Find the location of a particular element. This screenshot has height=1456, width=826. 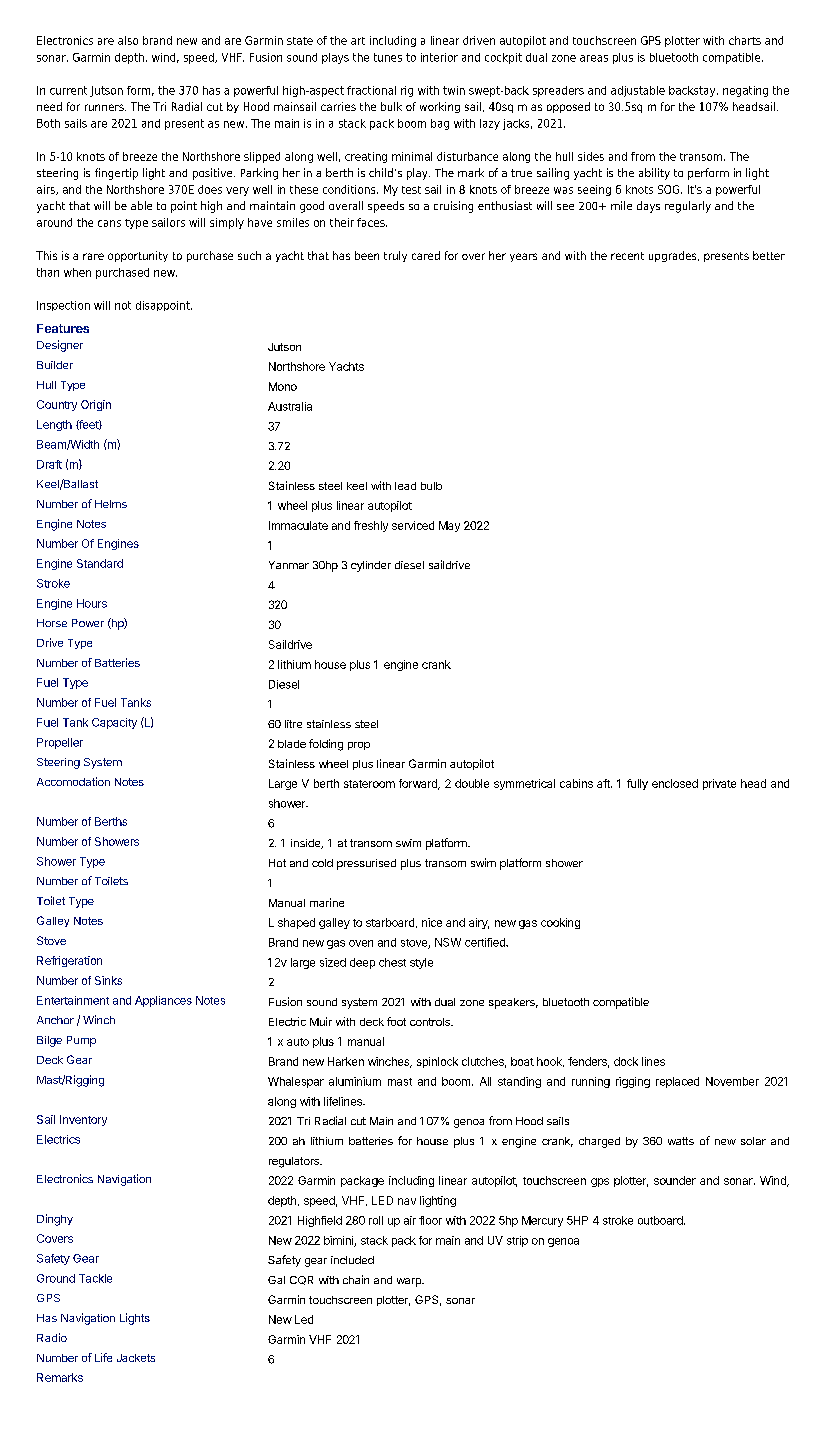

Capacity is located at coordinates (114, 723).
